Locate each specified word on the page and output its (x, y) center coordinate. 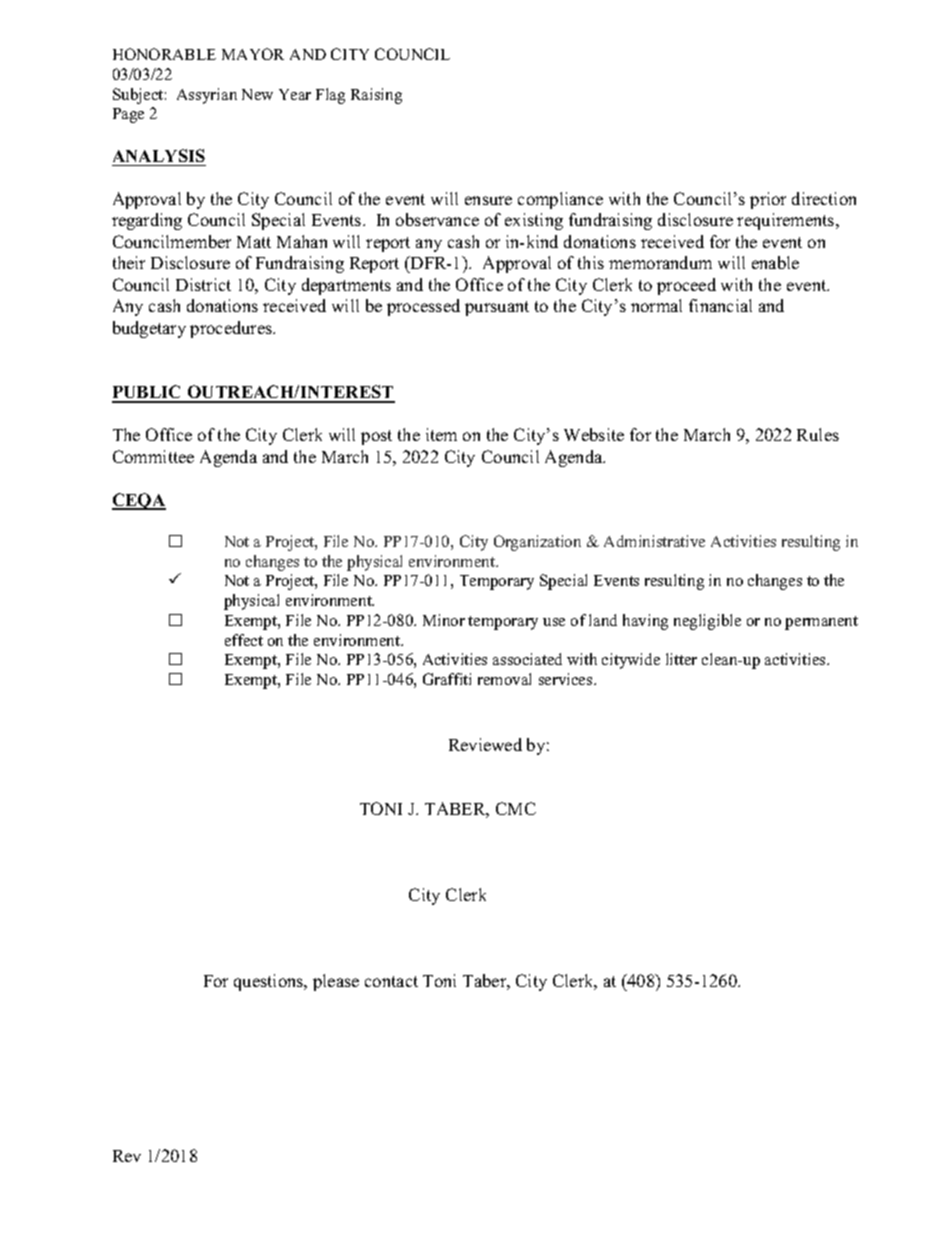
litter (681, 659)
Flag (330, 96)
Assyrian (207, 96)
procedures (232, 329)
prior (768, 200)
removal (504, 679)
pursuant (497, 308)
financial (720, 305)
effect (244, 640)
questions (270, 982)
